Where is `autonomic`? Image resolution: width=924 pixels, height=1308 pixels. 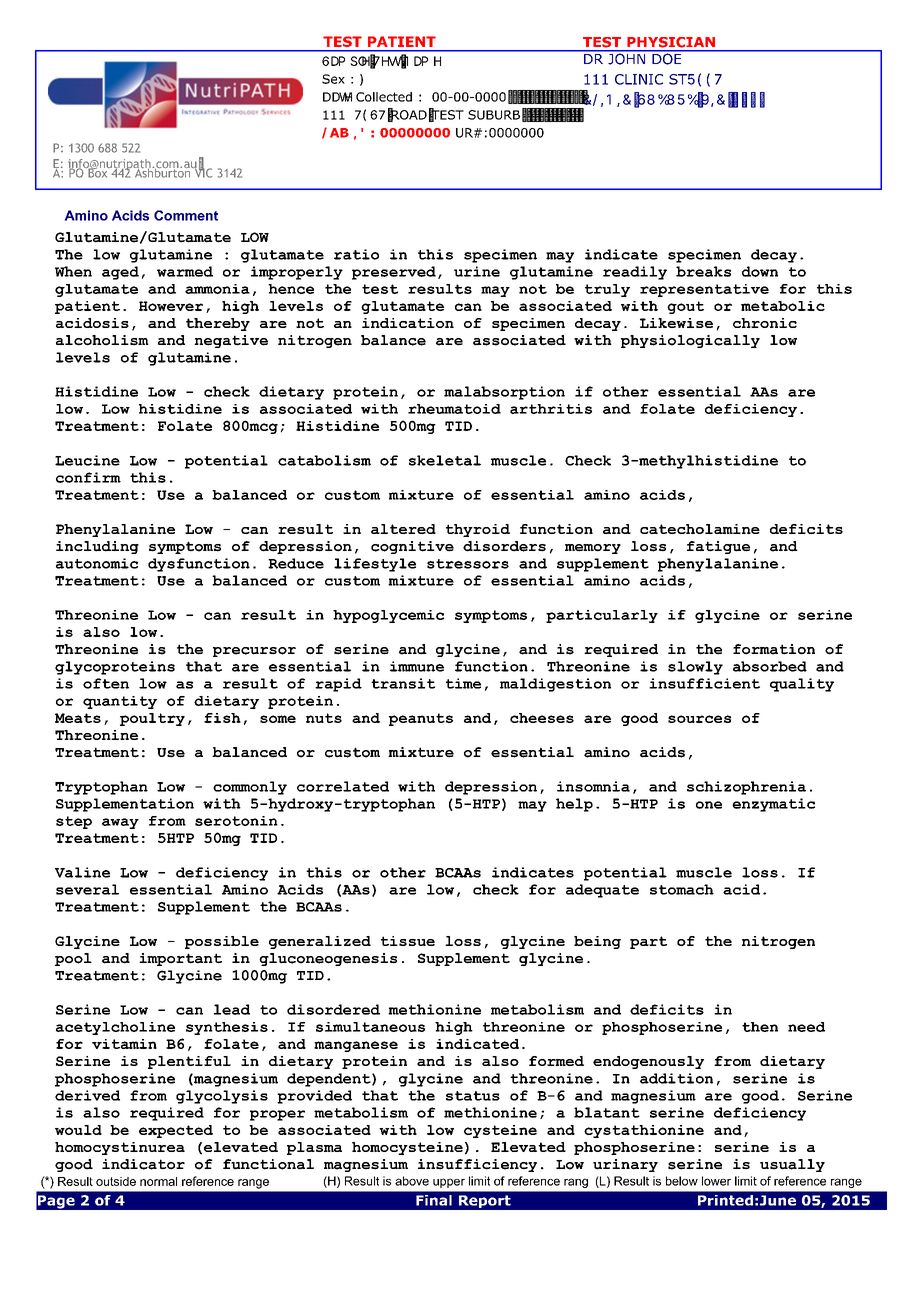 autonomic is located at coordinates (97, 563).
